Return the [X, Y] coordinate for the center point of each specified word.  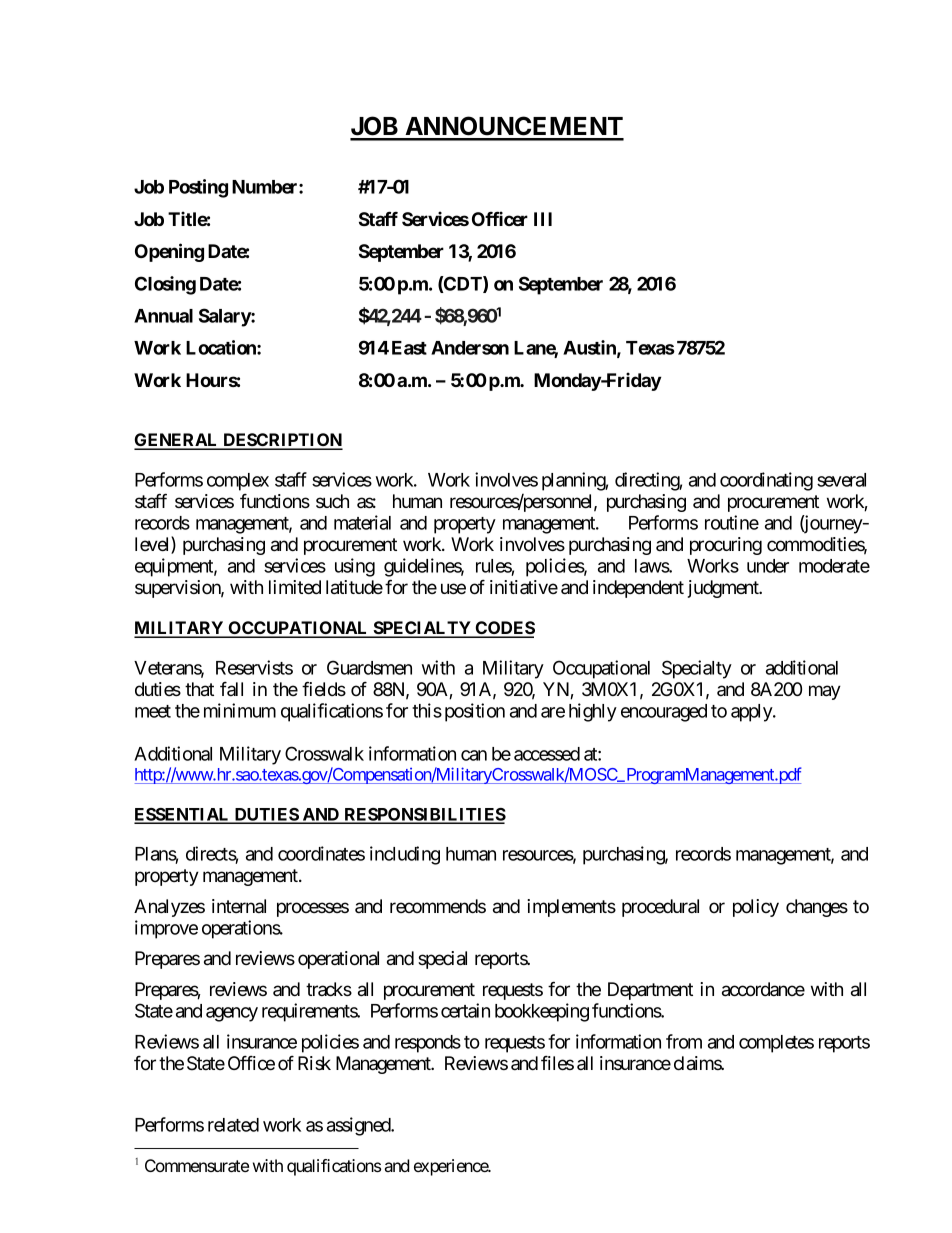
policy [756, 908]
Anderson [470, 348]
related [233, 1125]
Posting [198, 188]
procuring [726, 546]
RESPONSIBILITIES [424, 815]
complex [238, 482]
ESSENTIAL [183, 815]
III [543, 219]
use [453, 588]
